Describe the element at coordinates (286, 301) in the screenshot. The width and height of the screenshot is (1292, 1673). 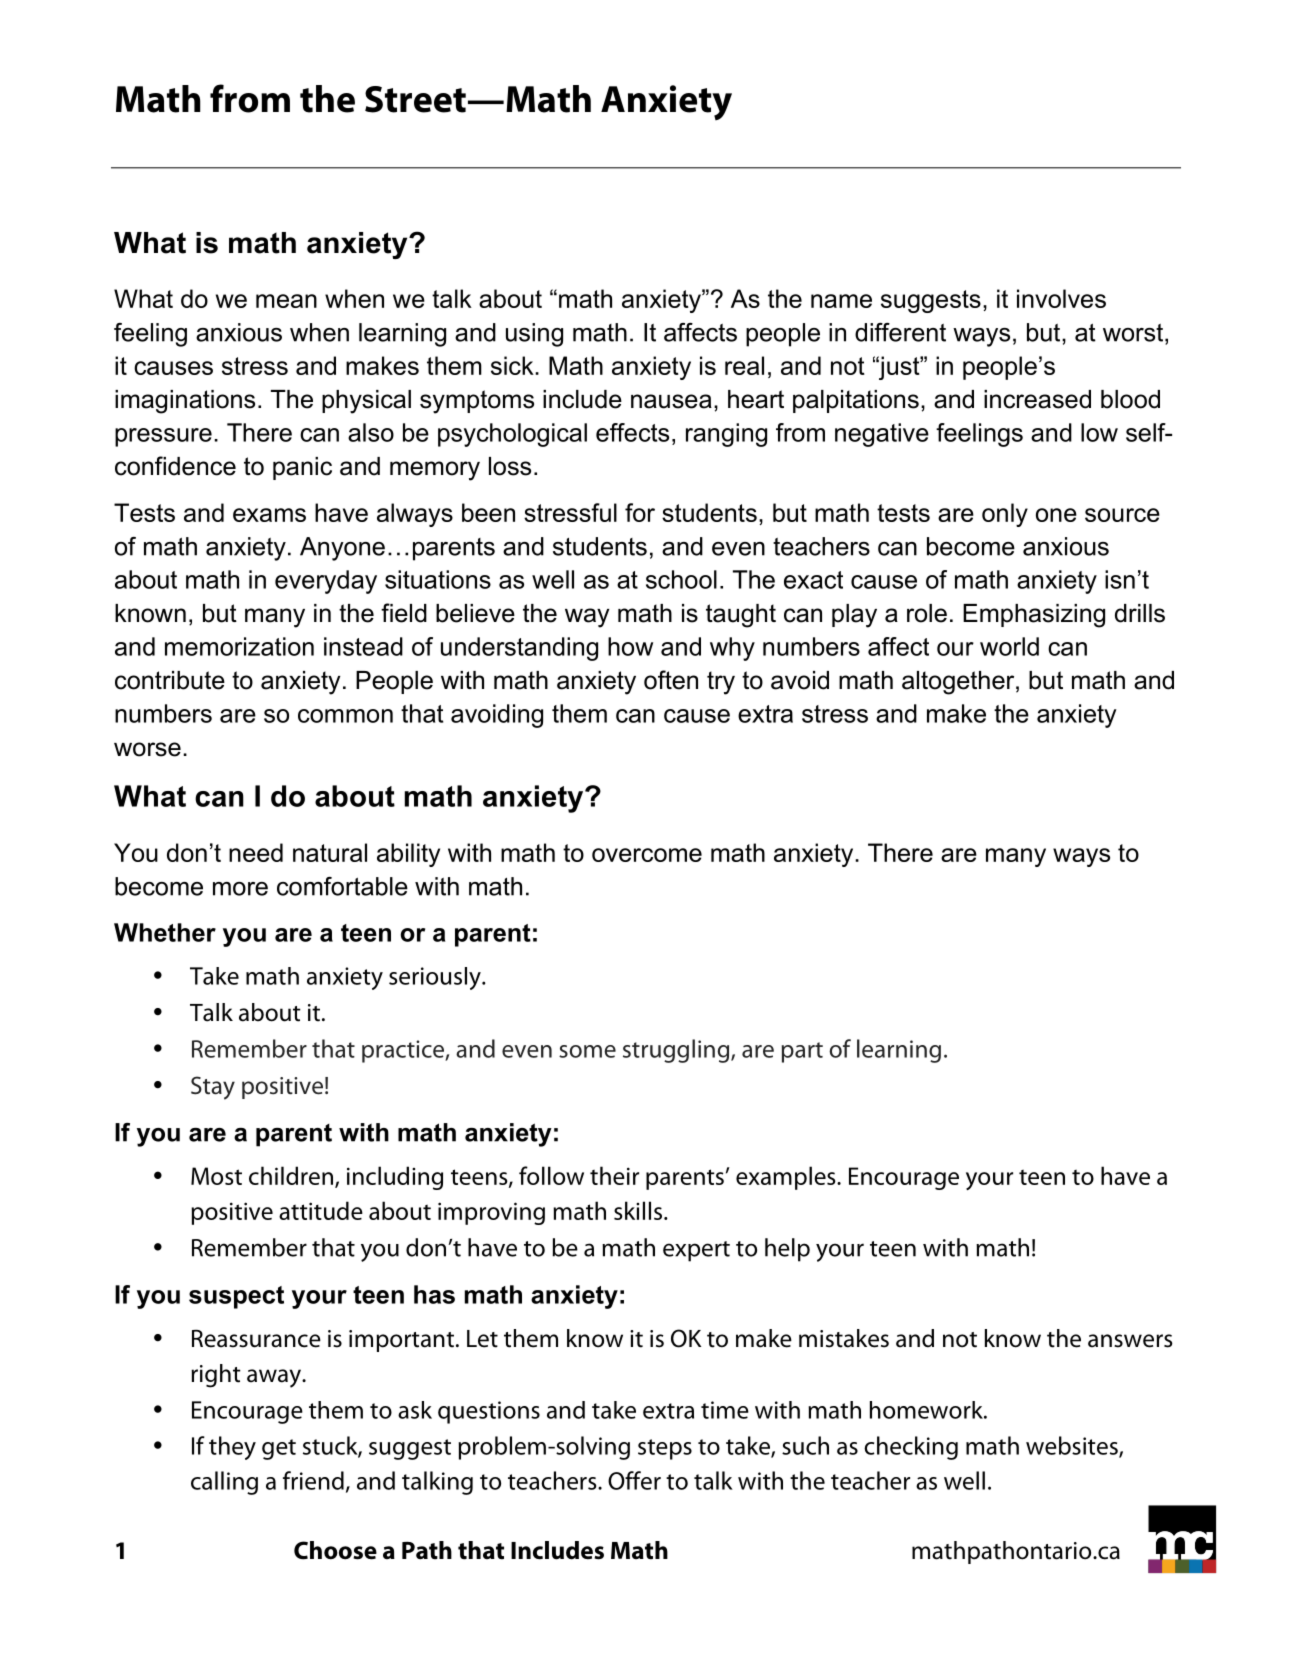
I see `mean` at that location.
